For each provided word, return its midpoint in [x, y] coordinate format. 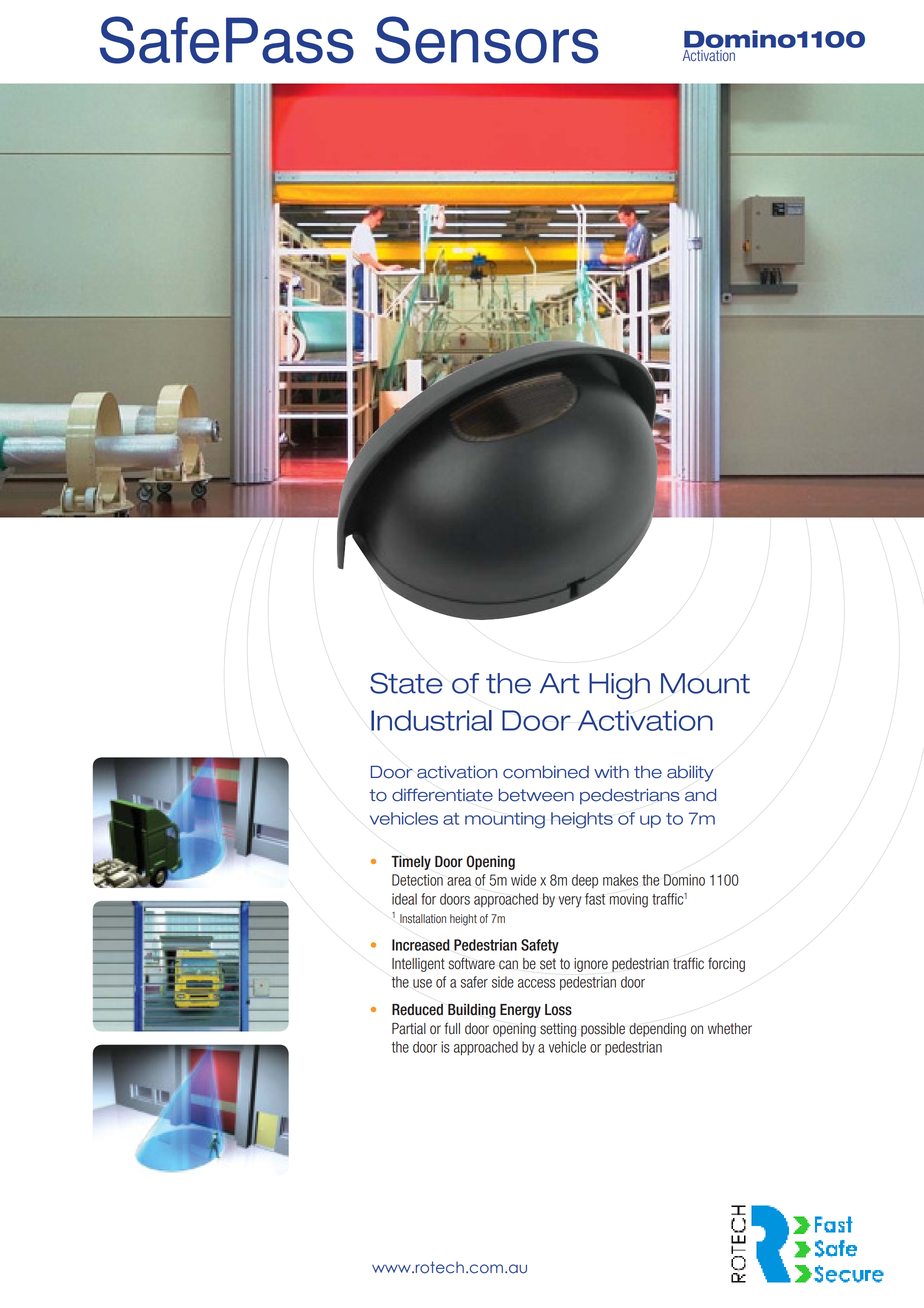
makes [620, 880]
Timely [411, 862]
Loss [558, 1010]
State [406, 683]
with [611, 771]
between [536, 795]
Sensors [486, 40]
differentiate [442, 795]
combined [546, 772]
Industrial [431, 720]
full [452, 1028]
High [619, 686]
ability [690, 773]
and [700, 795]
